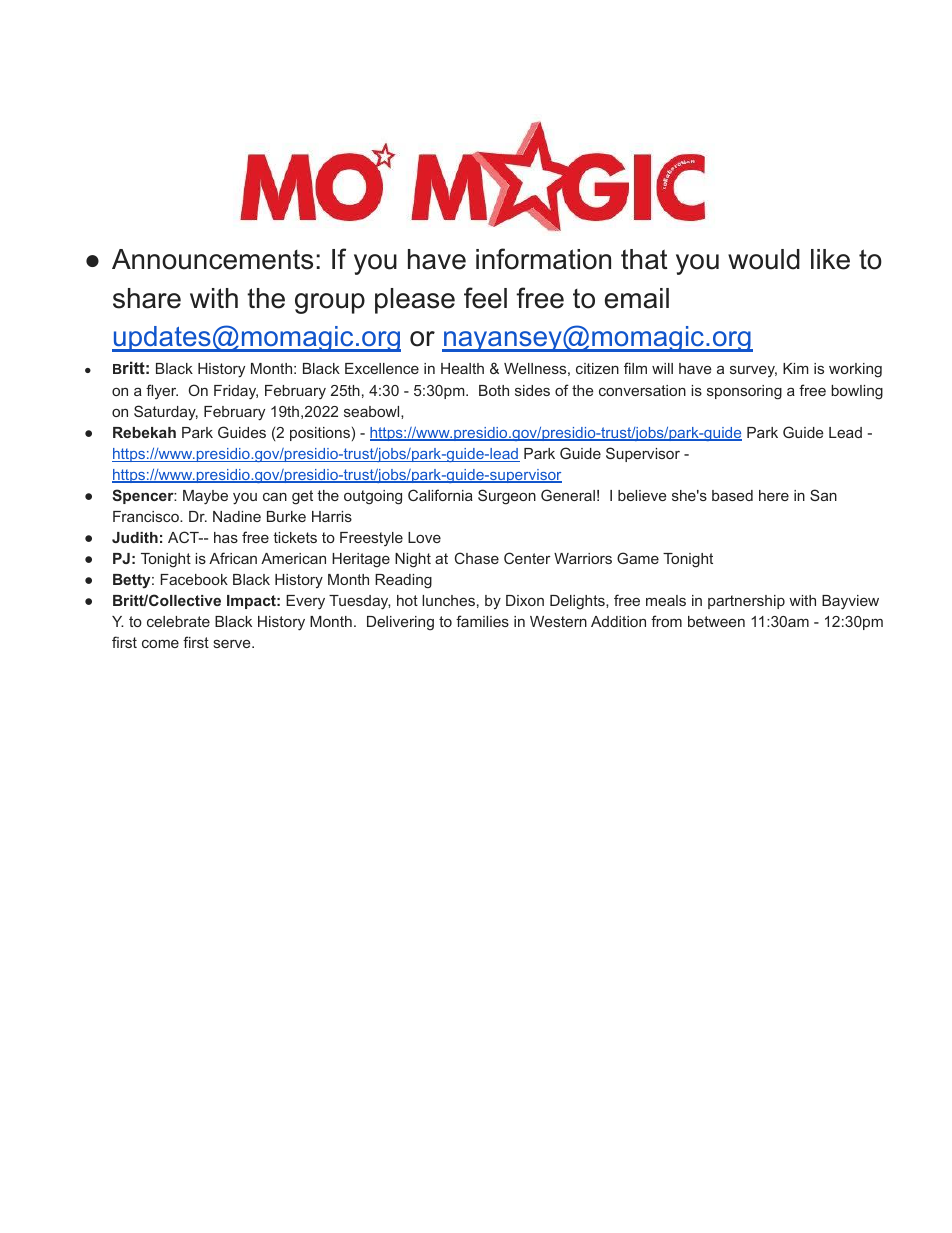 The height and width of the screenshot is (1233, 952). What do you see at coordinates (212, 259) in the screenshot?
I see `Announcements` at bounding box center [212, 259].
